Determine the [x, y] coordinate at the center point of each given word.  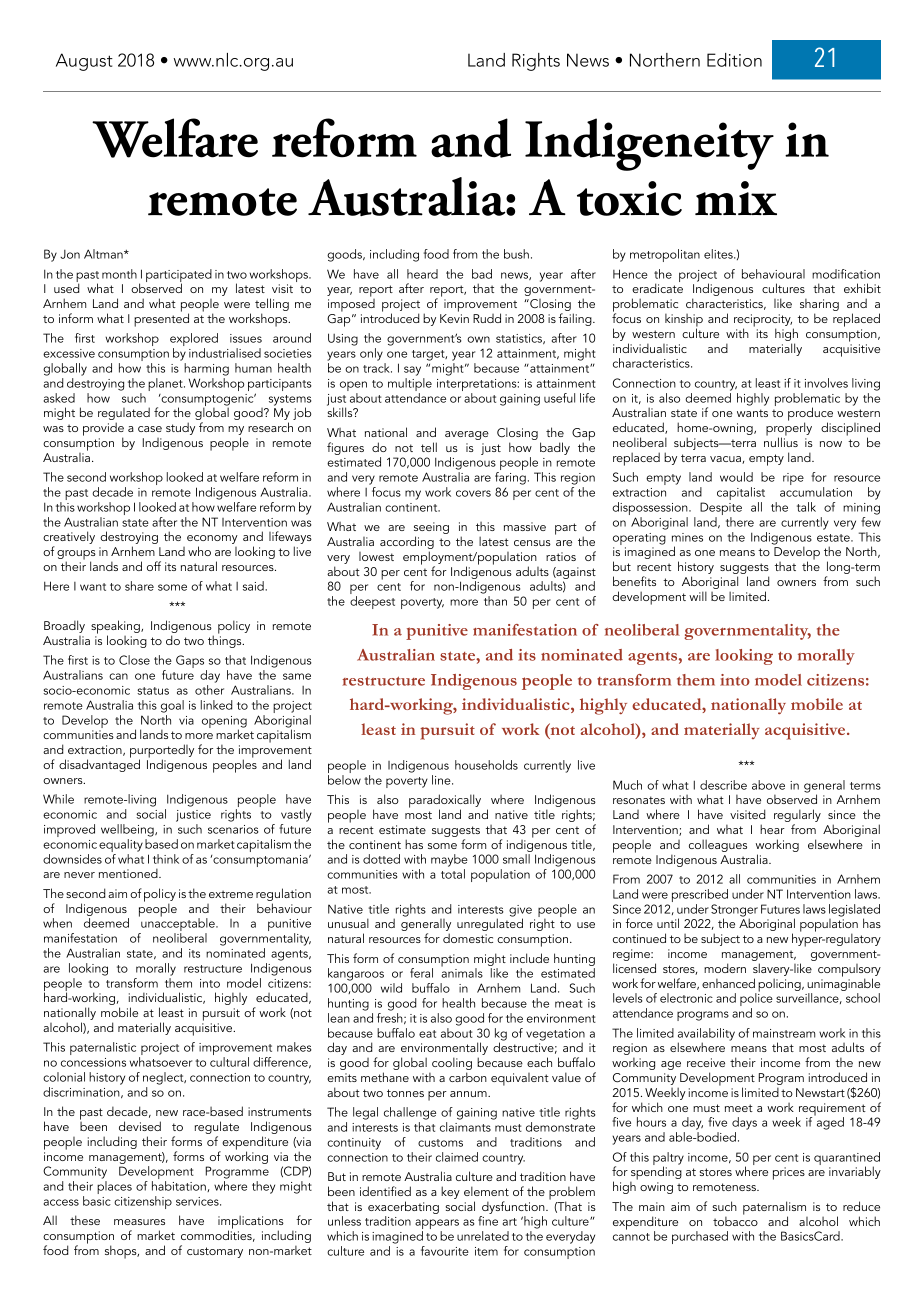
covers [473, 493]
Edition [734, 60]
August [84, 62]
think [166, 859]
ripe [793, 479]
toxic [629, 198]
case [150, 429]
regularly [797, 817]
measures [139, 1222]
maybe [449, 860]
